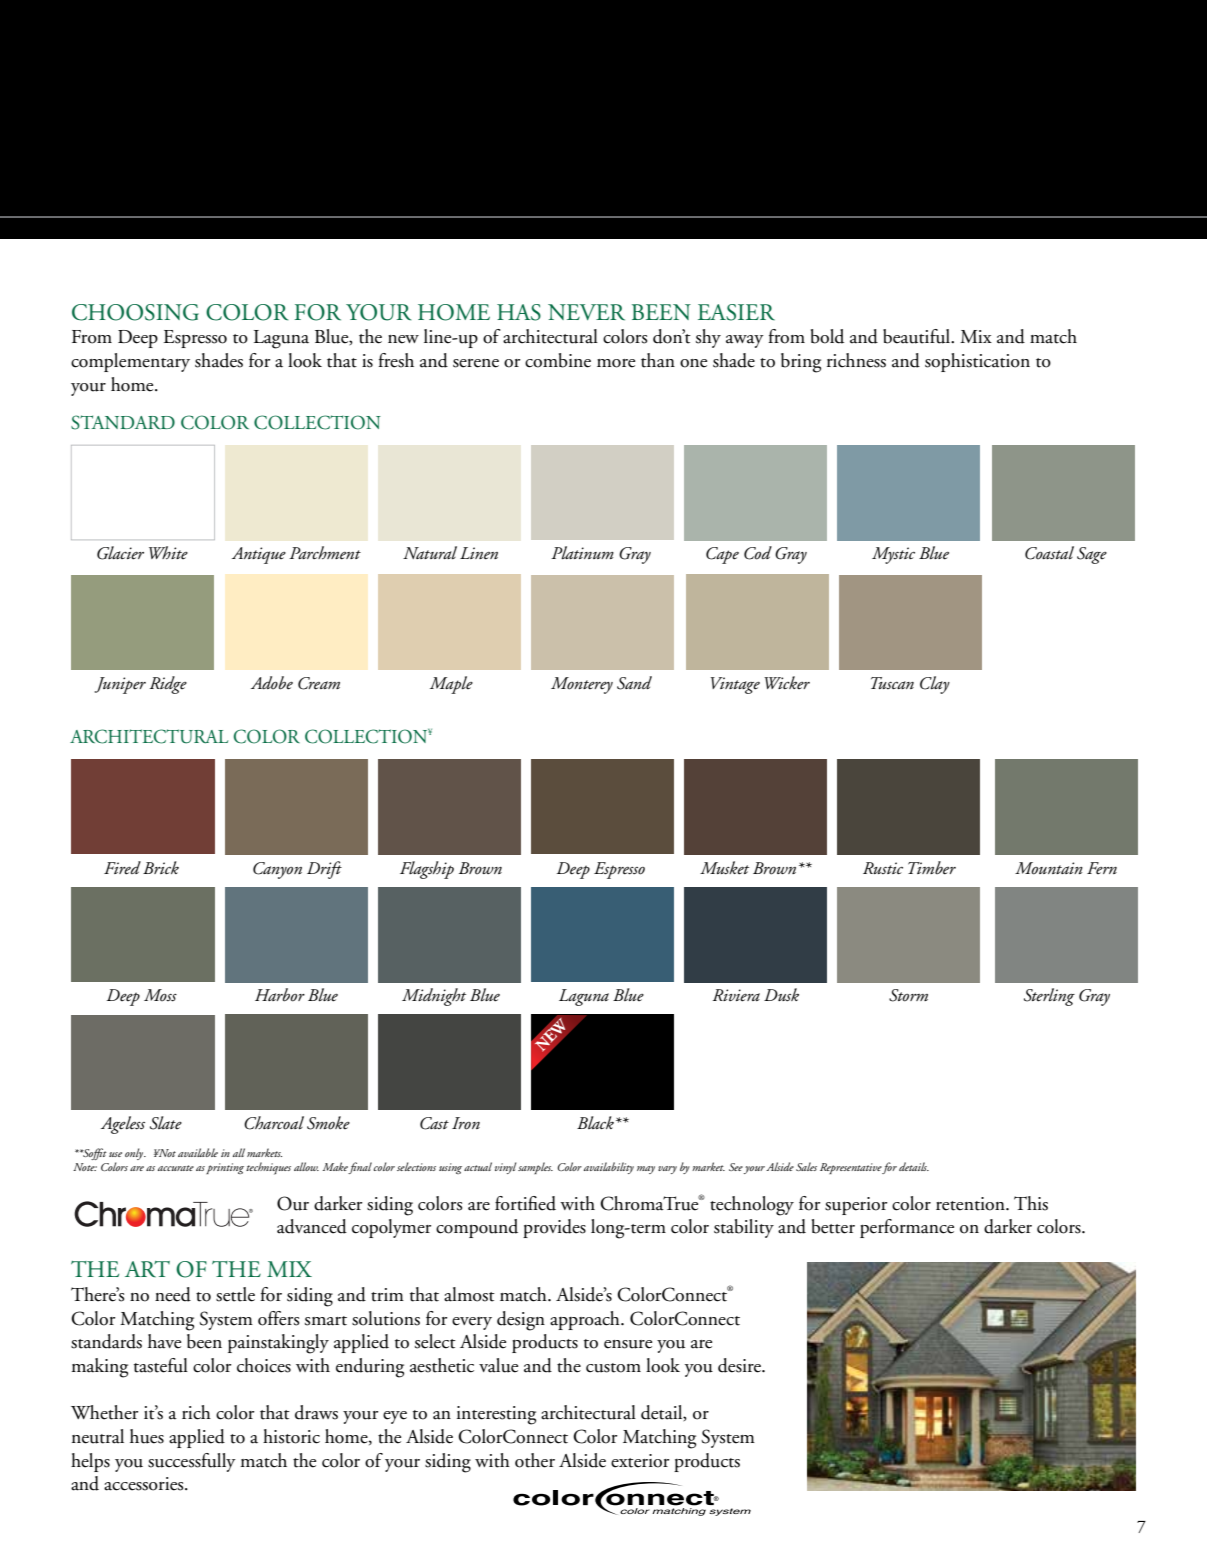 This page has width=1207, height=1562. Describe the element at coordinates (192, 1462) in the page. I see `successfully` at that location.
